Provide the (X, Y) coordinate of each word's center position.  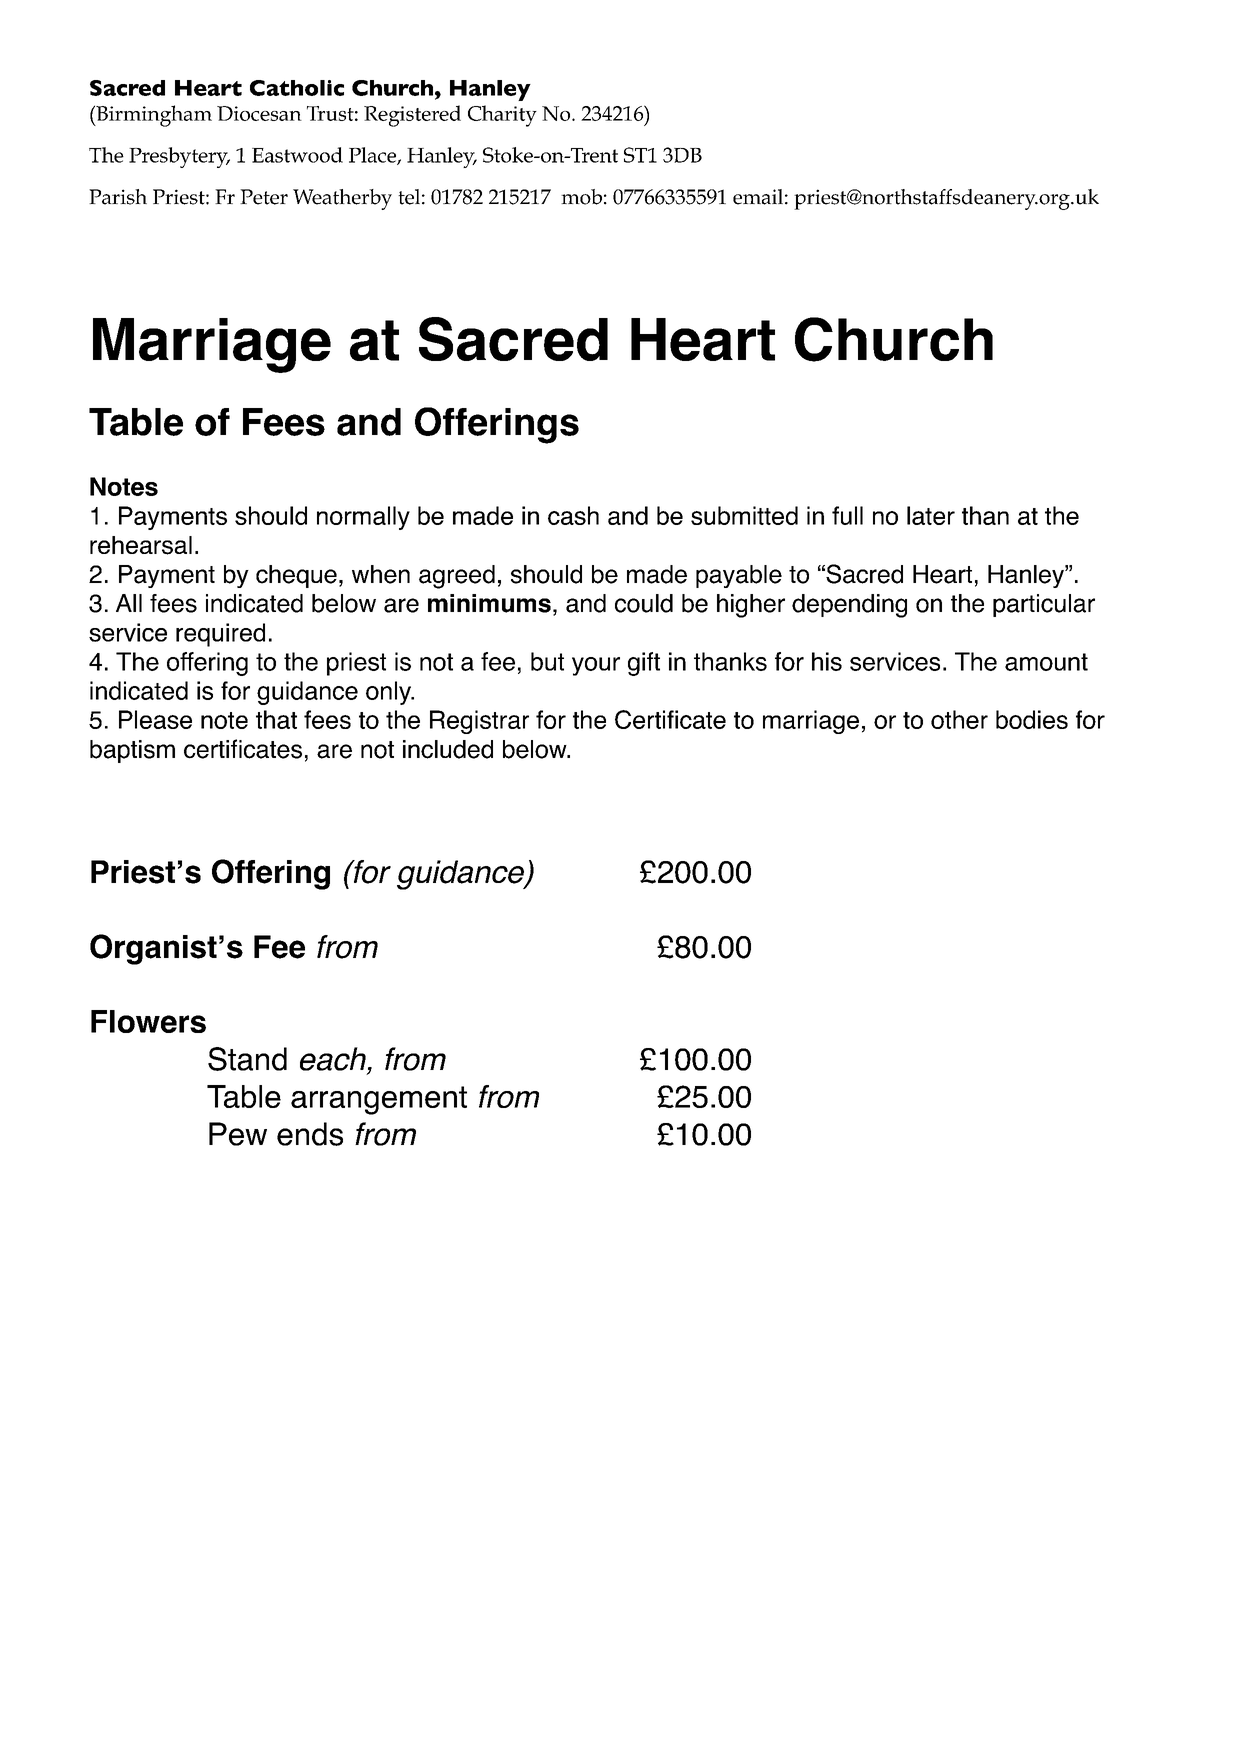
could (644, 603)
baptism (132, 751)
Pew (238, 1134)
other (959, 719)
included (448, 749)
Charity (502, 116)
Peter (264, 197)
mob (581, 197)
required (220, 635)
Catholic (297, 88)
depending (849, 606)
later (931, 515)
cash (573, 515)
